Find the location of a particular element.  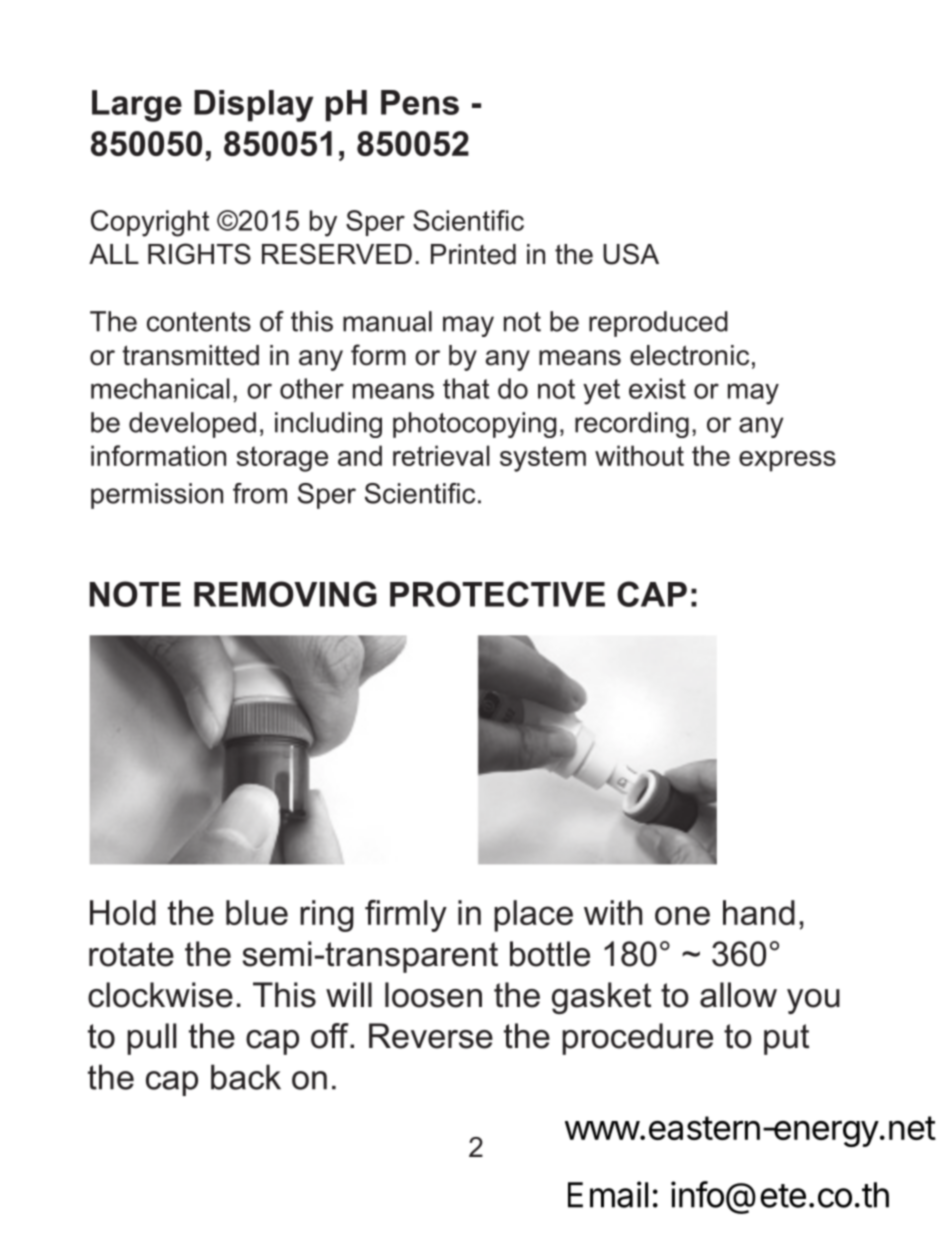

blue is located at coordinates (257, 912).
